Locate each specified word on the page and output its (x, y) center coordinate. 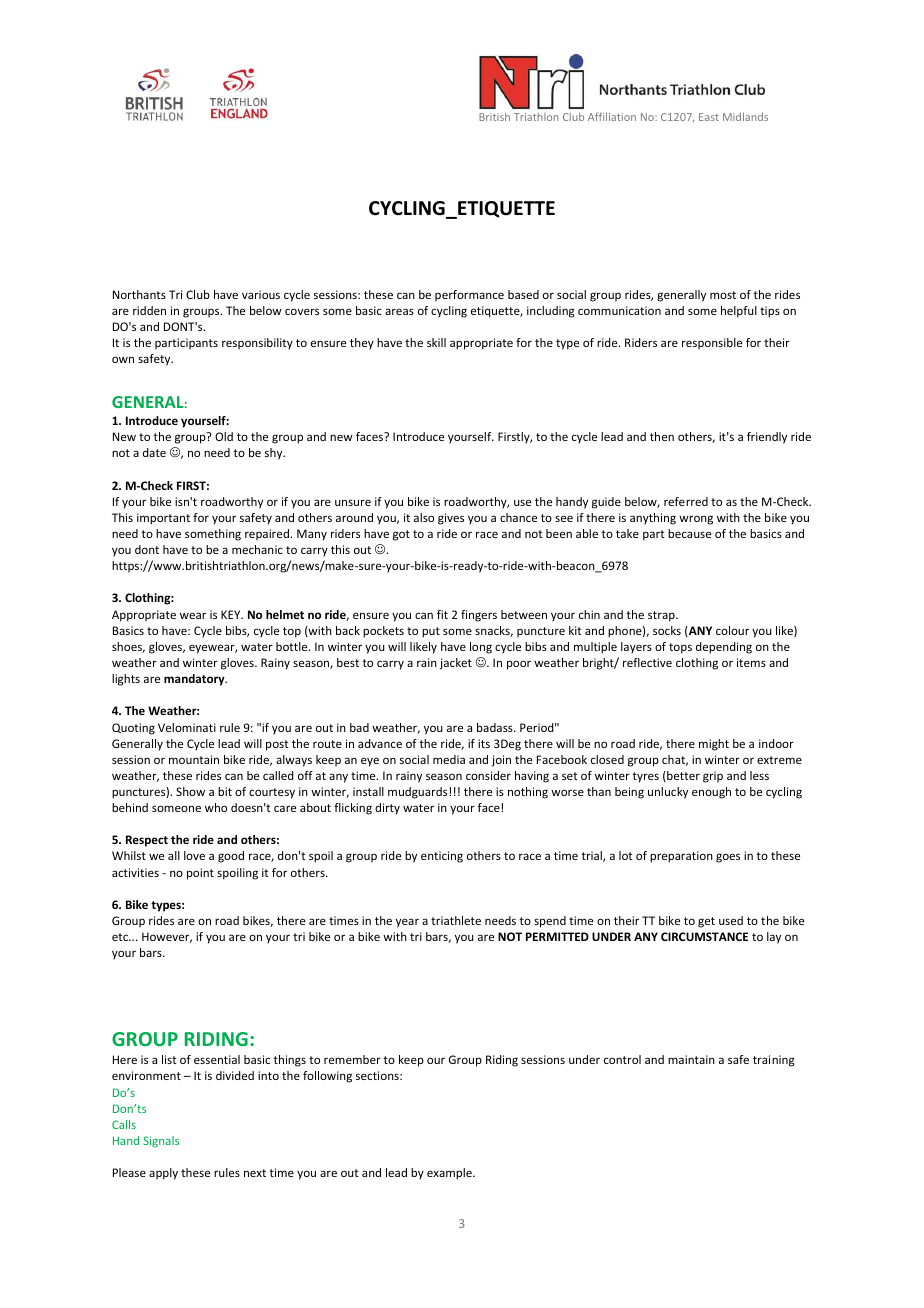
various (261, 294)
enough (711, 793)
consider (488, 775)
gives (451, 519)
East (709, 117)
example (450, 1174)
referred (686, 501)
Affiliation (612, 116)
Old (224, 436)
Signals (161, 1142)
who (216, 807)
